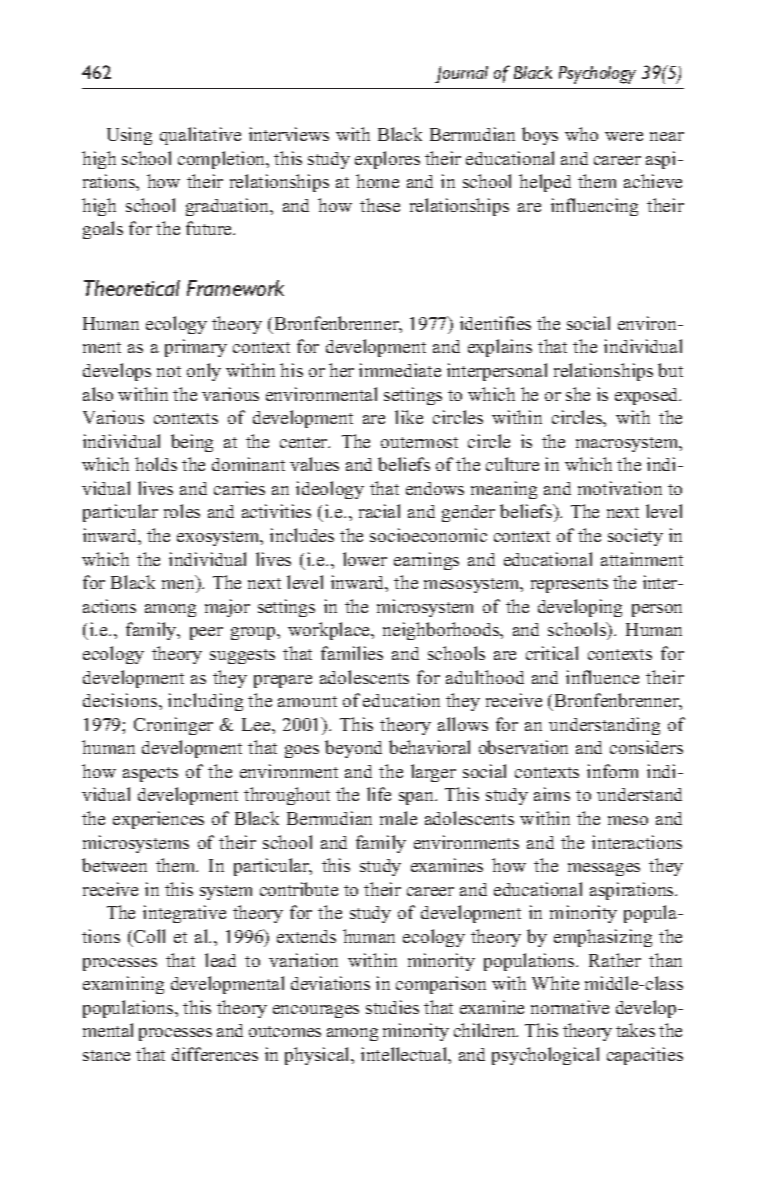 The height and width of the screenshot is (1203, 778). I want to click on messages, so click(604, 869).
